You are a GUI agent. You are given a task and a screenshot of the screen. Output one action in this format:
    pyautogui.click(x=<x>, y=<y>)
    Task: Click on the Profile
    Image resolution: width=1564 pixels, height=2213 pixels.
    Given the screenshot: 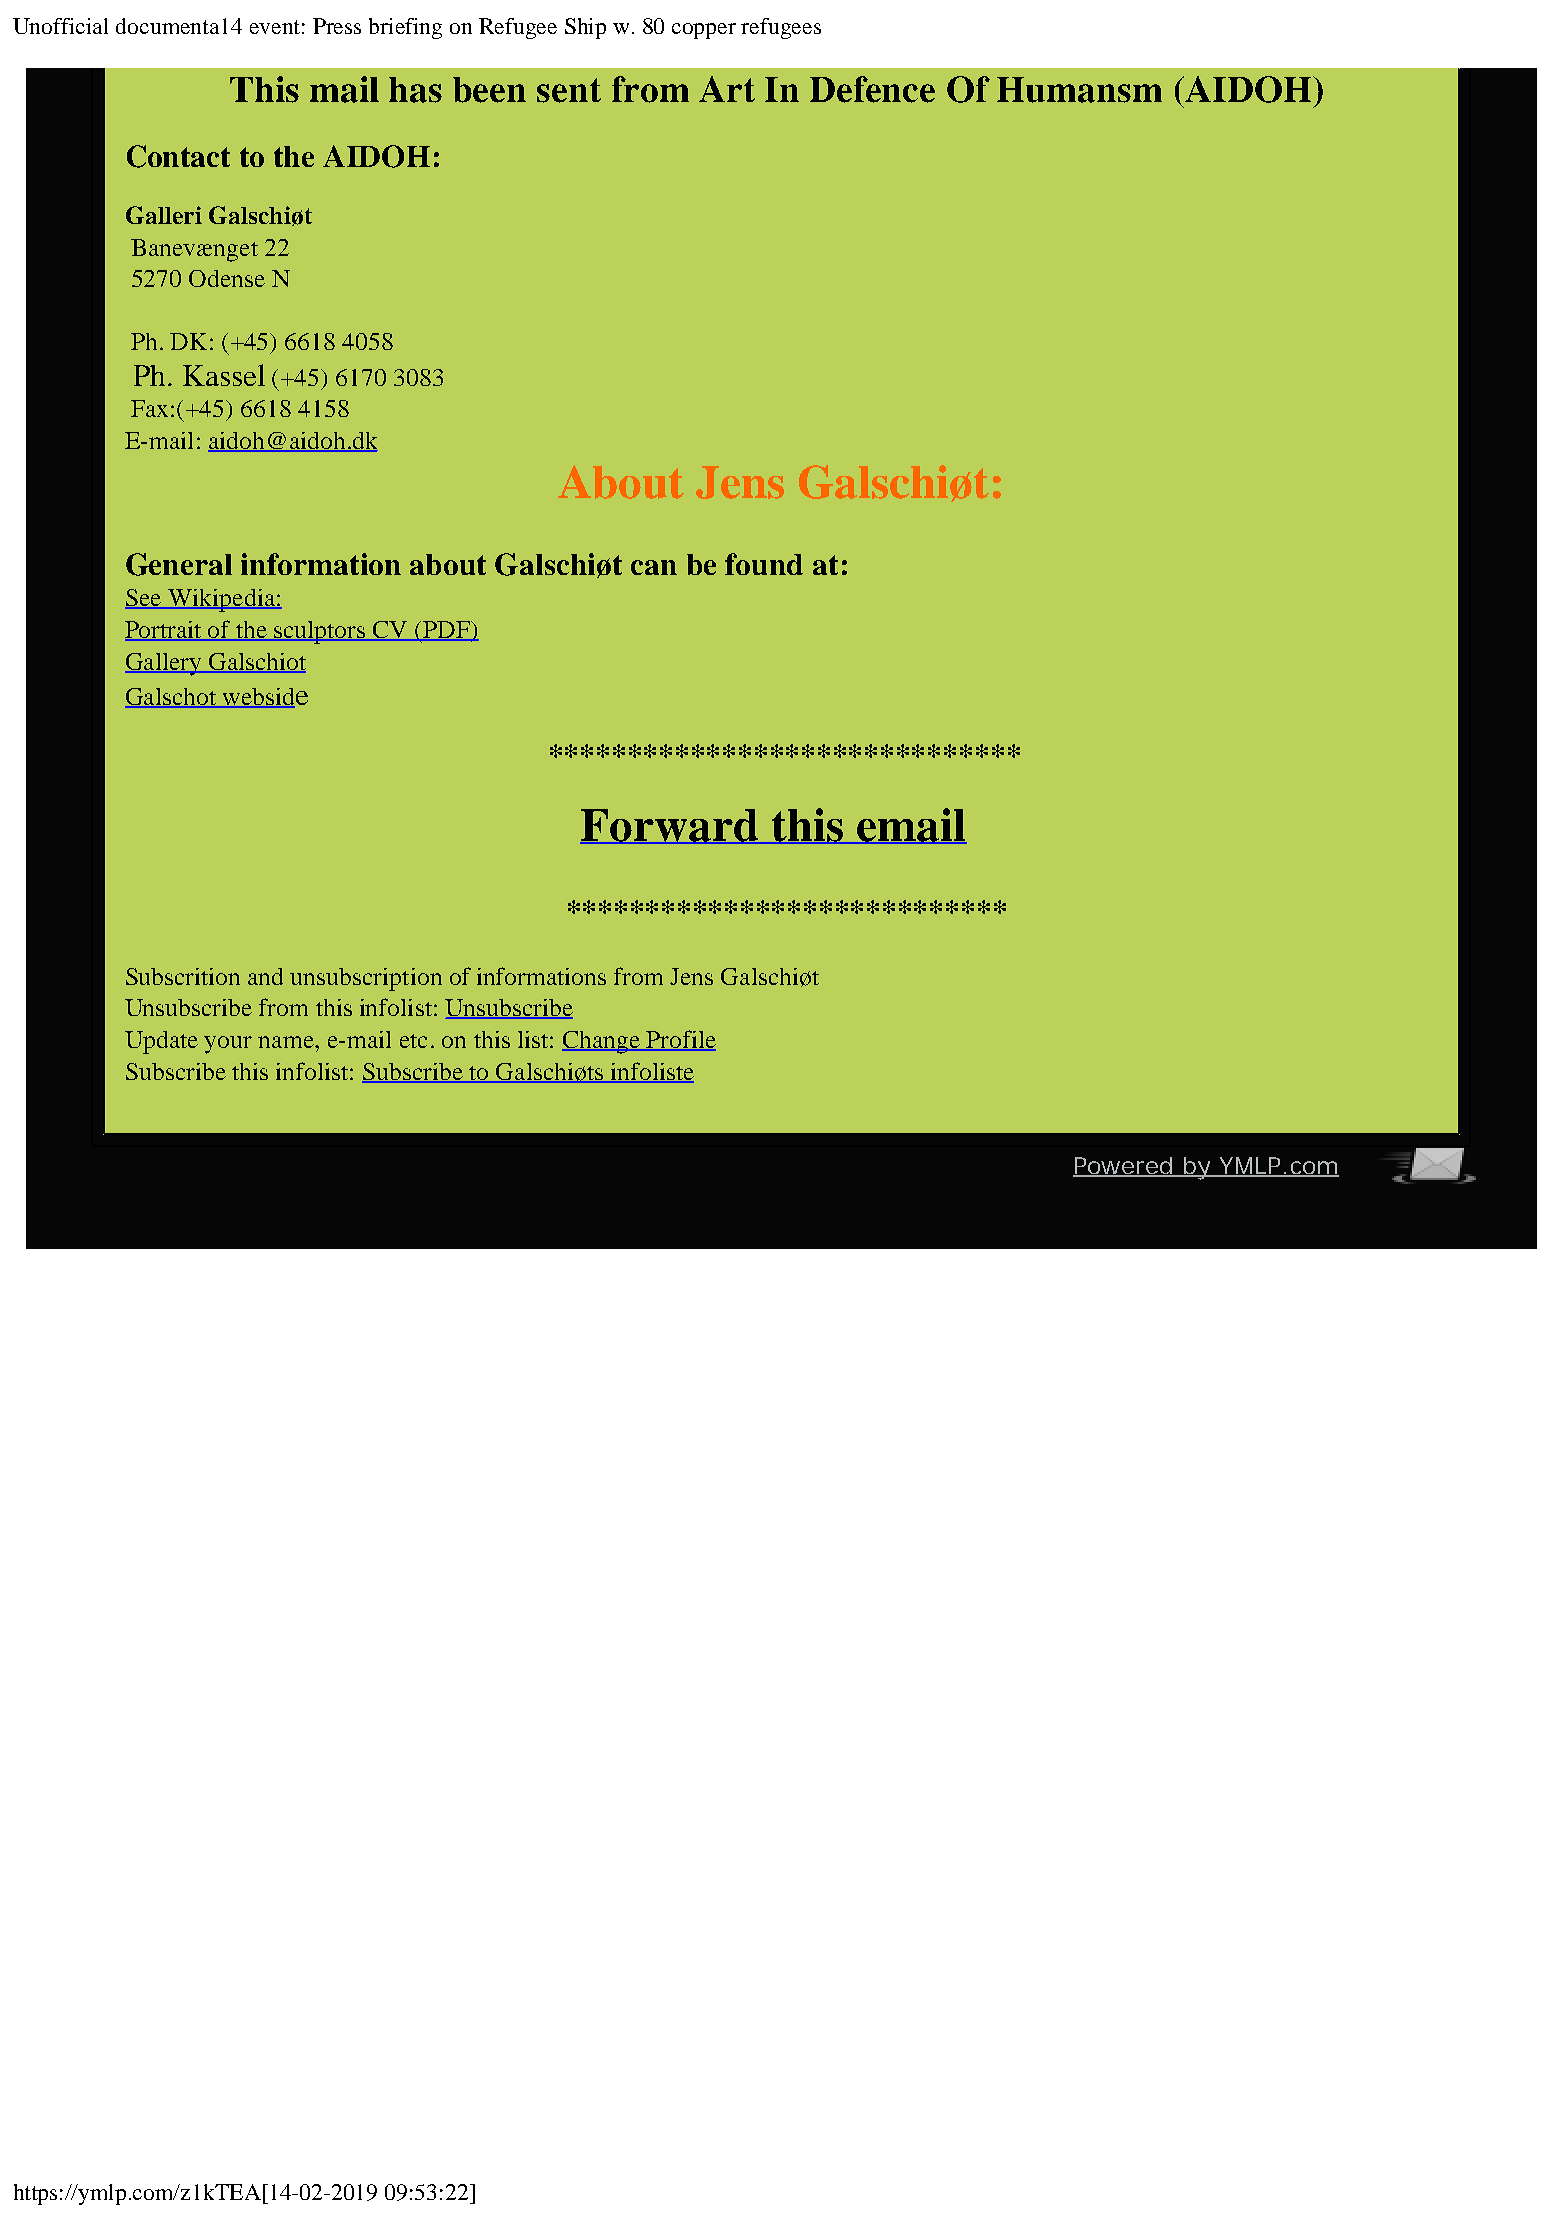 What is the action you would take?
    pyautogui.click(x=680, y=1040)
